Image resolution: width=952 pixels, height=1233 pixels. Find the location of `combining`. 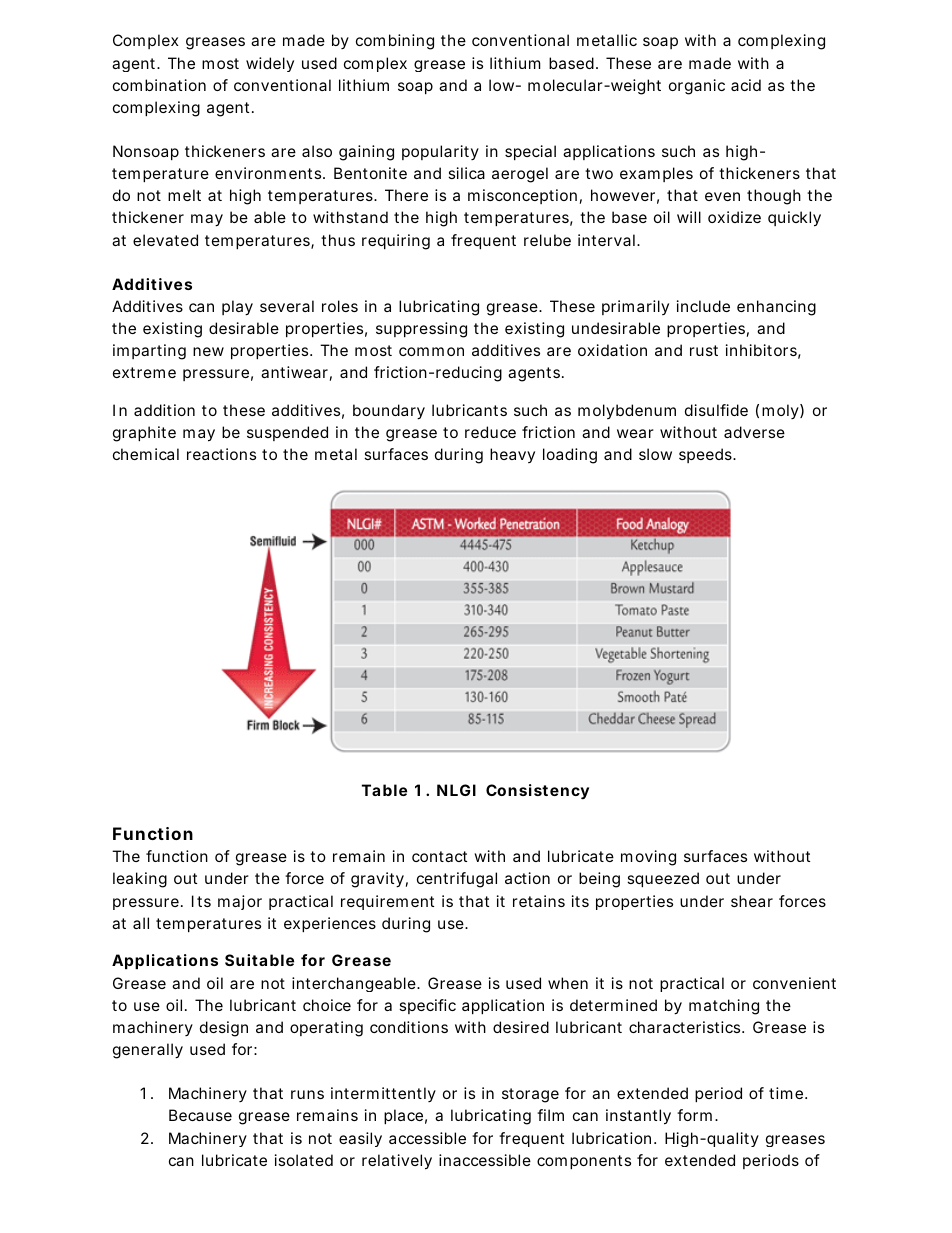

combining is located at coordinates (395, 42).
